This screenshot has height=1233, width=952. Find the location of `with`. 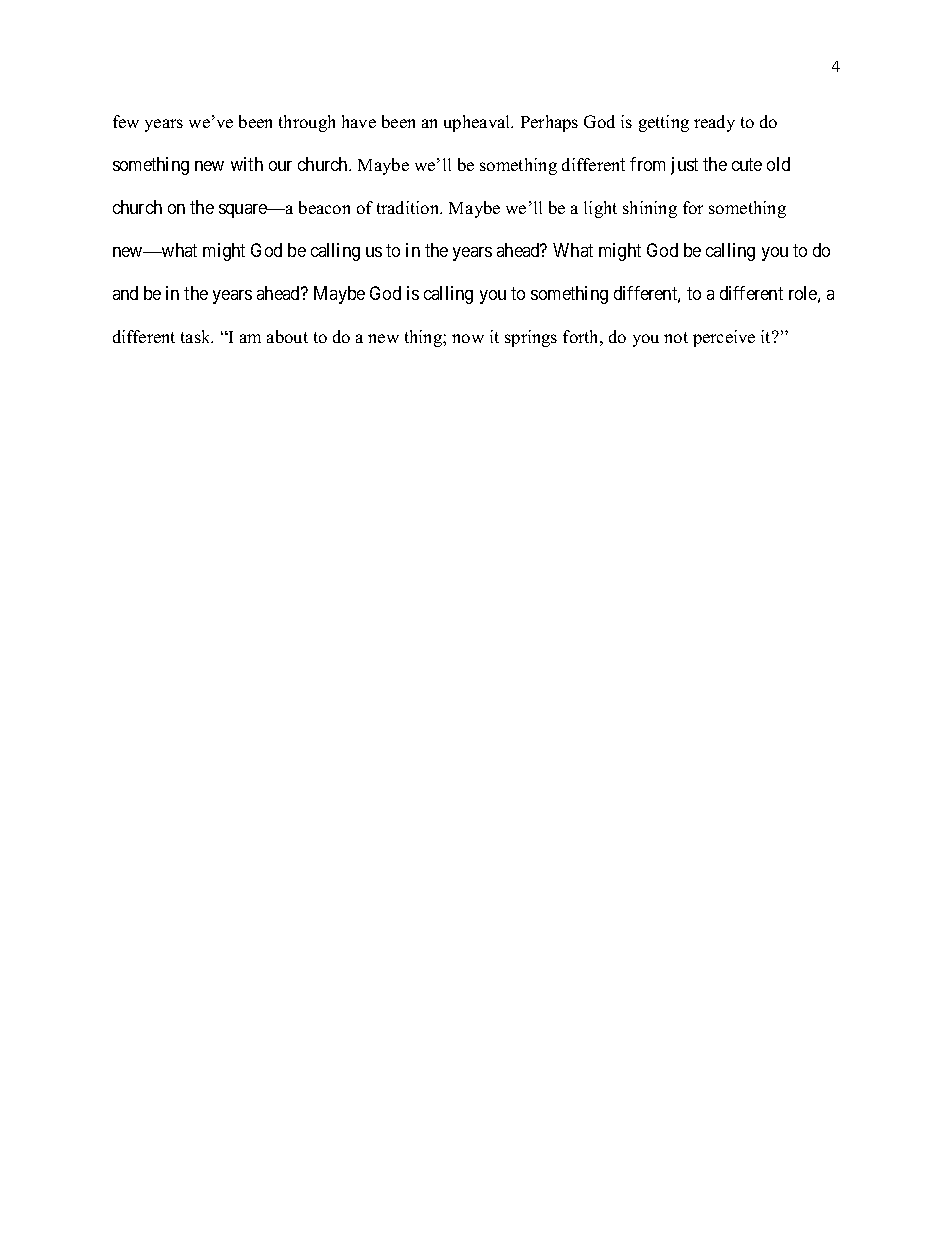

with is located at coordinates (247, 164).
